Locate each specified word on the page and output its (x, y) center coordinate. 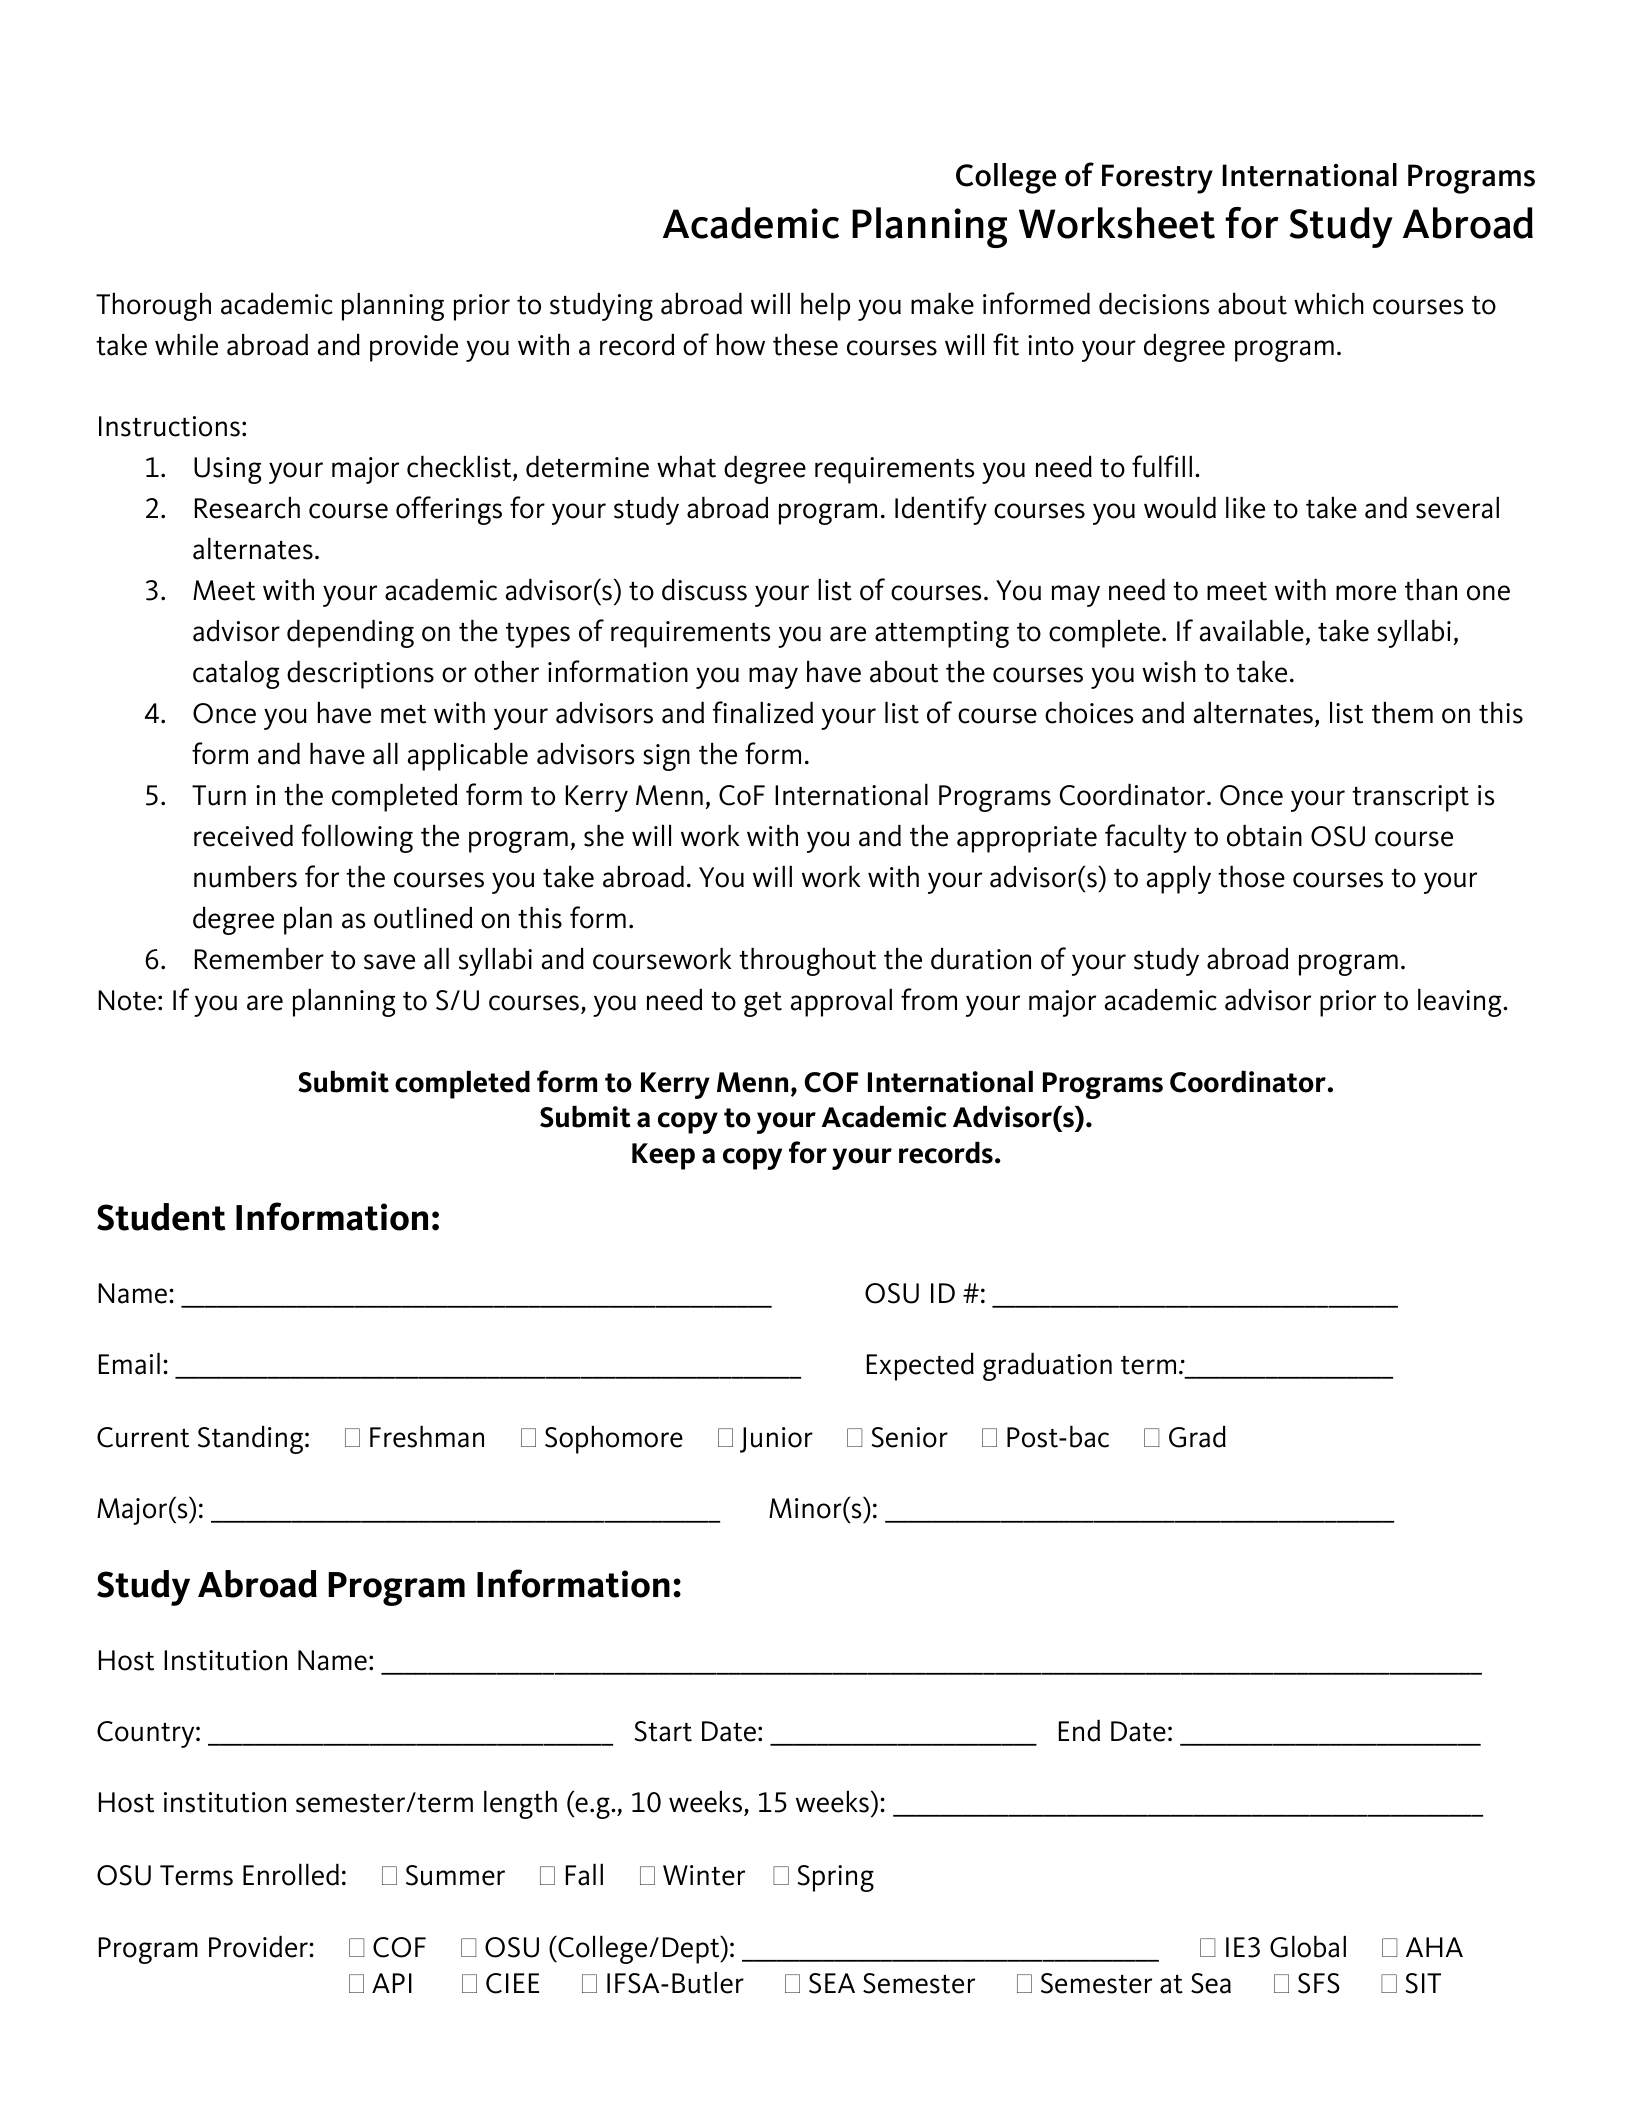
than (1431, 590)
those (1251, 877)
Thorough (153, 307)
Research (247, 508)
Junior (776, 1440)
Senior (909, 1437)
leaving (1461, 1003)
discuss (704, 590)
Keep (663, 1156)
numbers (245, 877)
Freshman (427, 1437)
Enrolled (291, 1875)
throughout (807, 962)
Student (161, 1217)
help (825, 307)
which (1329, 304)
